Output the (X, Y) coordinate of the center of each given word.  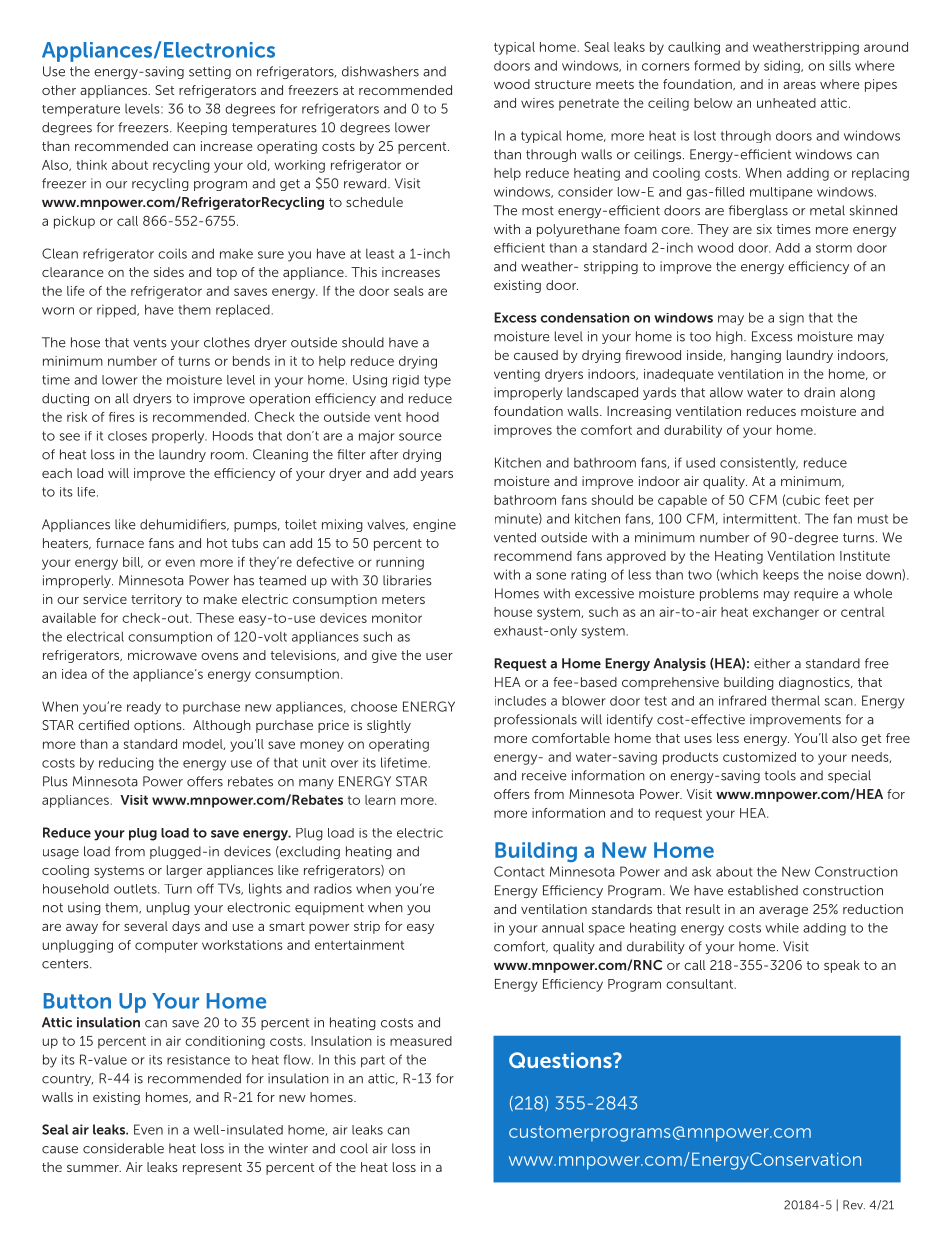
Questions (561, 1060)
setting (210, 72)
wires (537, 103)
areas (799, 85)
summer (94, 1168)
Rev (854, 1205)
